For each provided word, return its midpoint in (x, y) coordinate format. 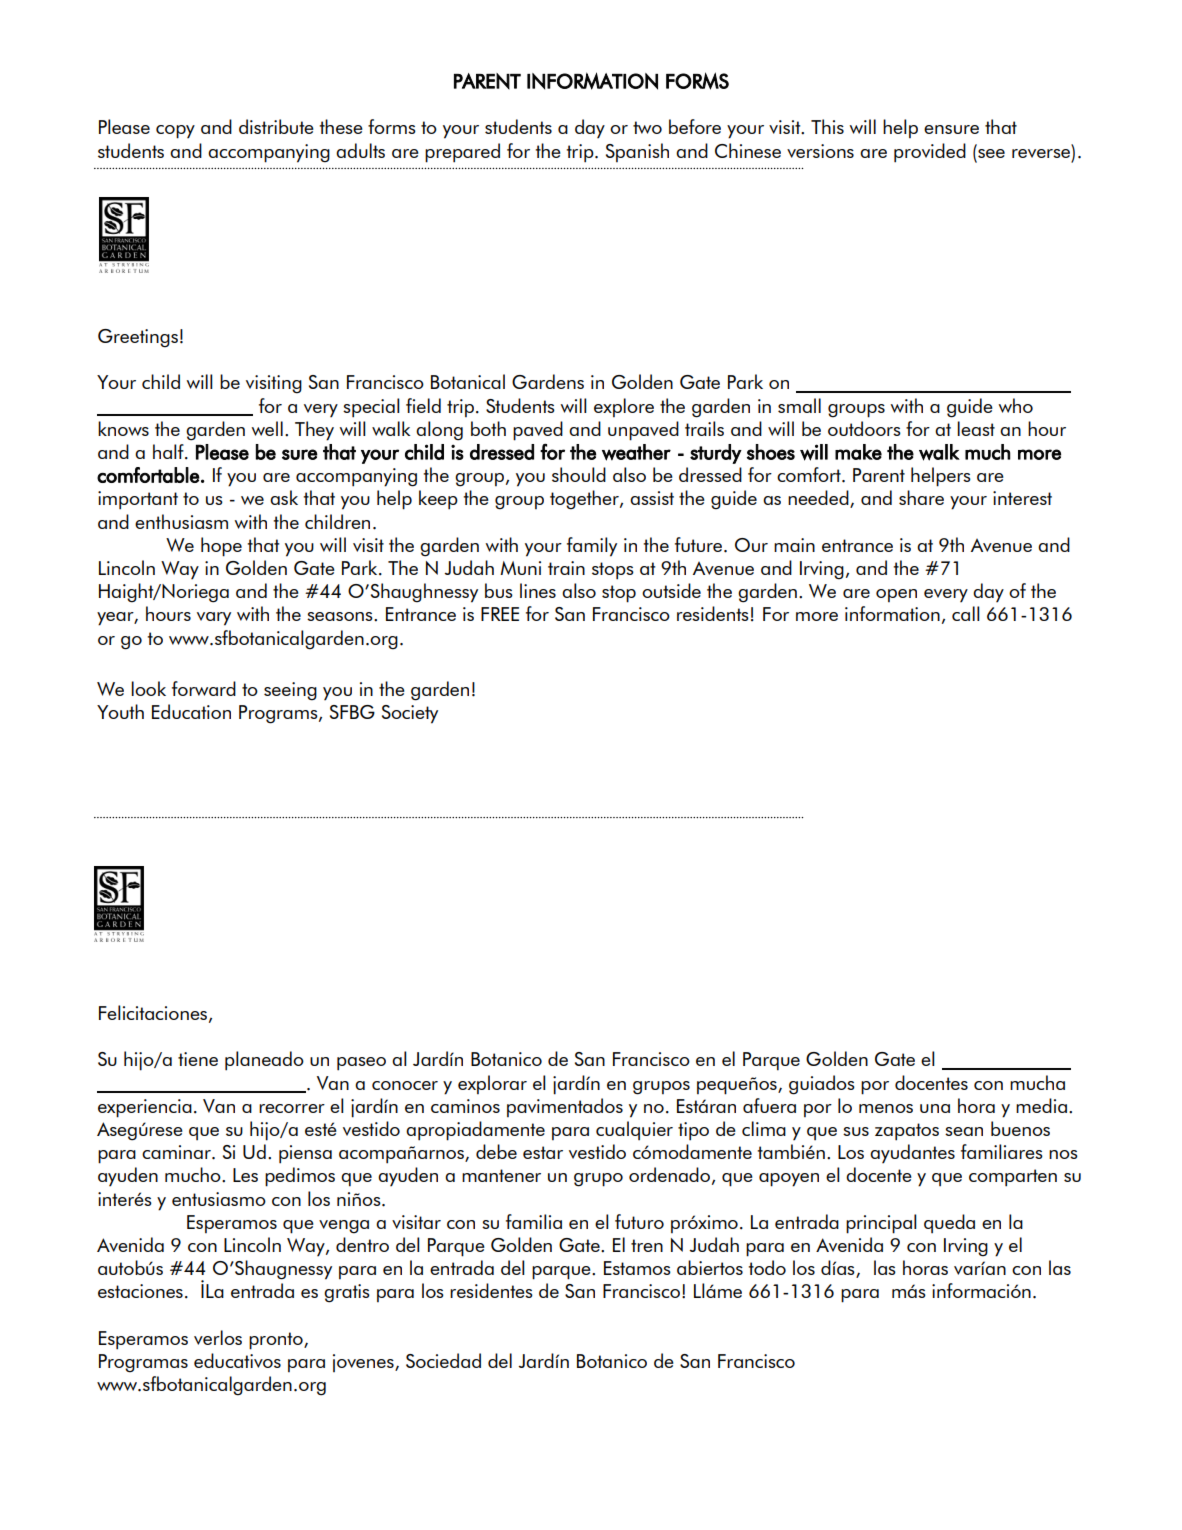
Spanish (637, 152)
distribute (276, 126)
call (966, 613)
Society (410, 714)
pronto (277, 1341)
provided (930, 153)
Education (191, 711)
